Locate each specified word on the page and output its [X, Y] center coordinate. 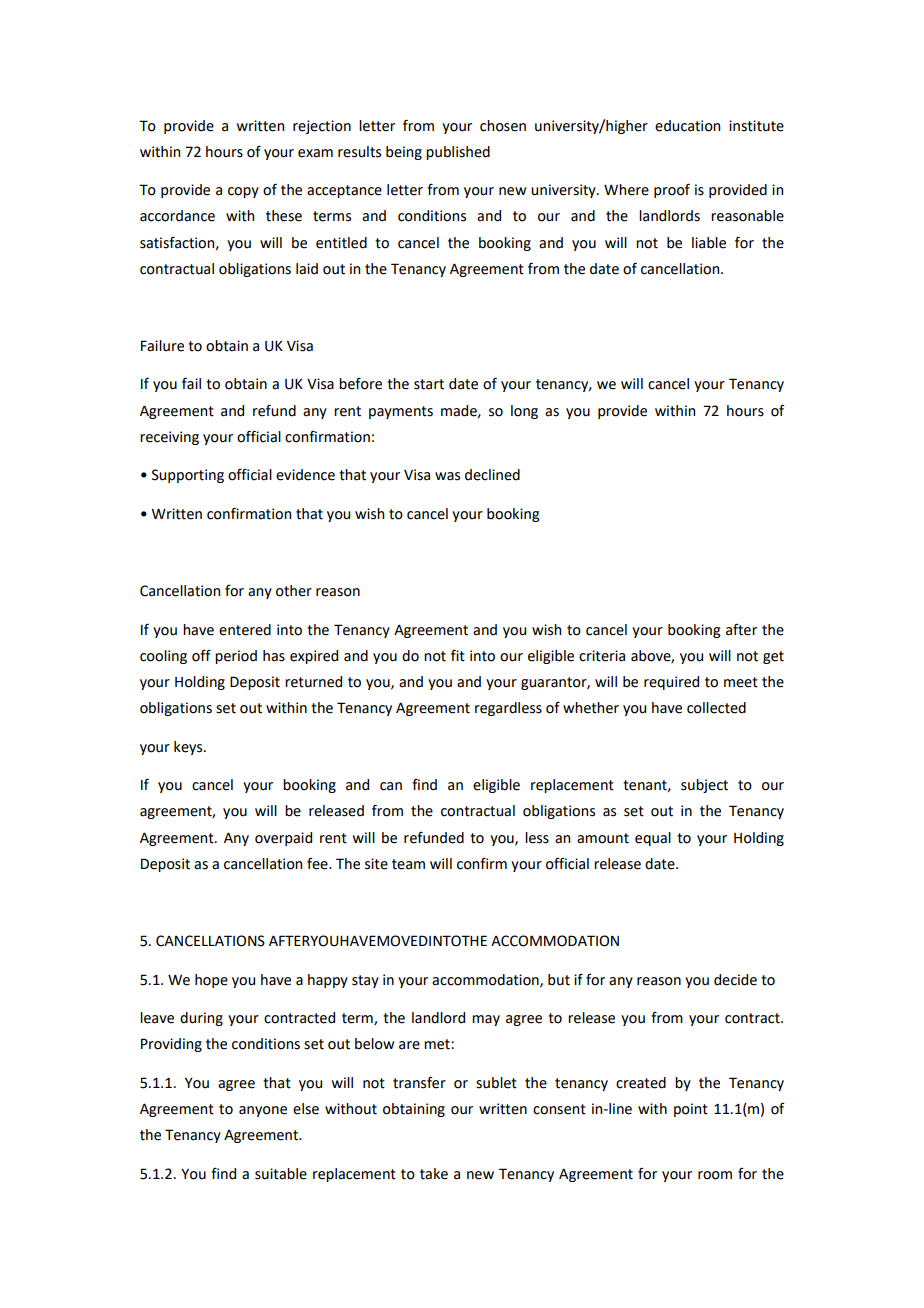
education [687, 126]
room [715, 1175]
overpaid [283, 839]
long [524, 412]
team [408, 864]
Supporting [188, 476]
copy [243, 192]
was [447, 476]
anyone [263, 1111]
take [434, 1174]
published [458, 153]
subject [704, 786]
